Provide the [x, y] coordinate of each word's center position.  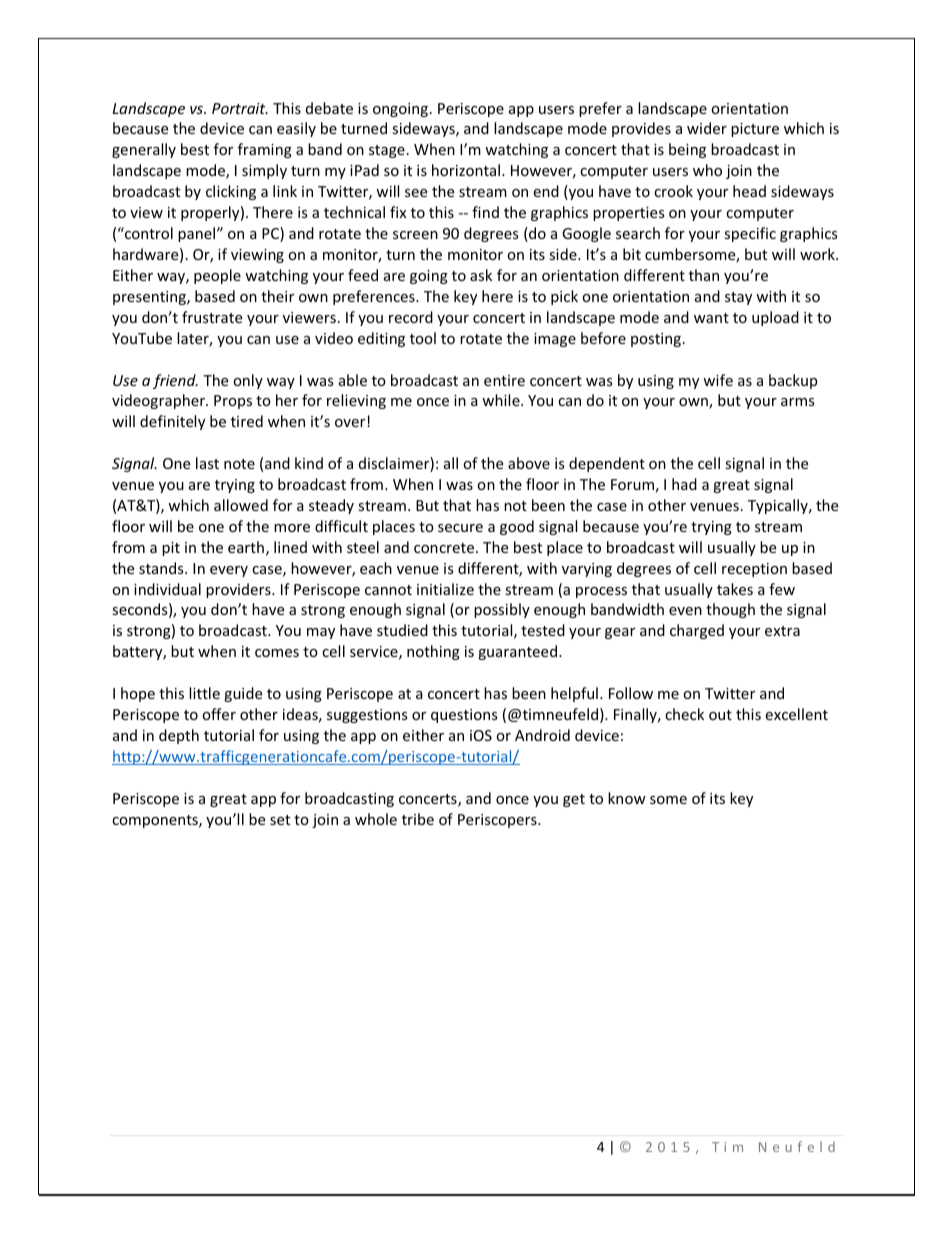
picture [755, 130]
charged [697, 631]
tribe [418, 819]
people [217, 276]
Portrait [240, 108]
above [529, 463]
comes [277, 653]
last [207, 463]
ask [481, 275]
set [280, 820]
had [684, 484]
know [627, 798]
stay [738, 298]
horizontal [467, 170]
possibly [502, 610]
